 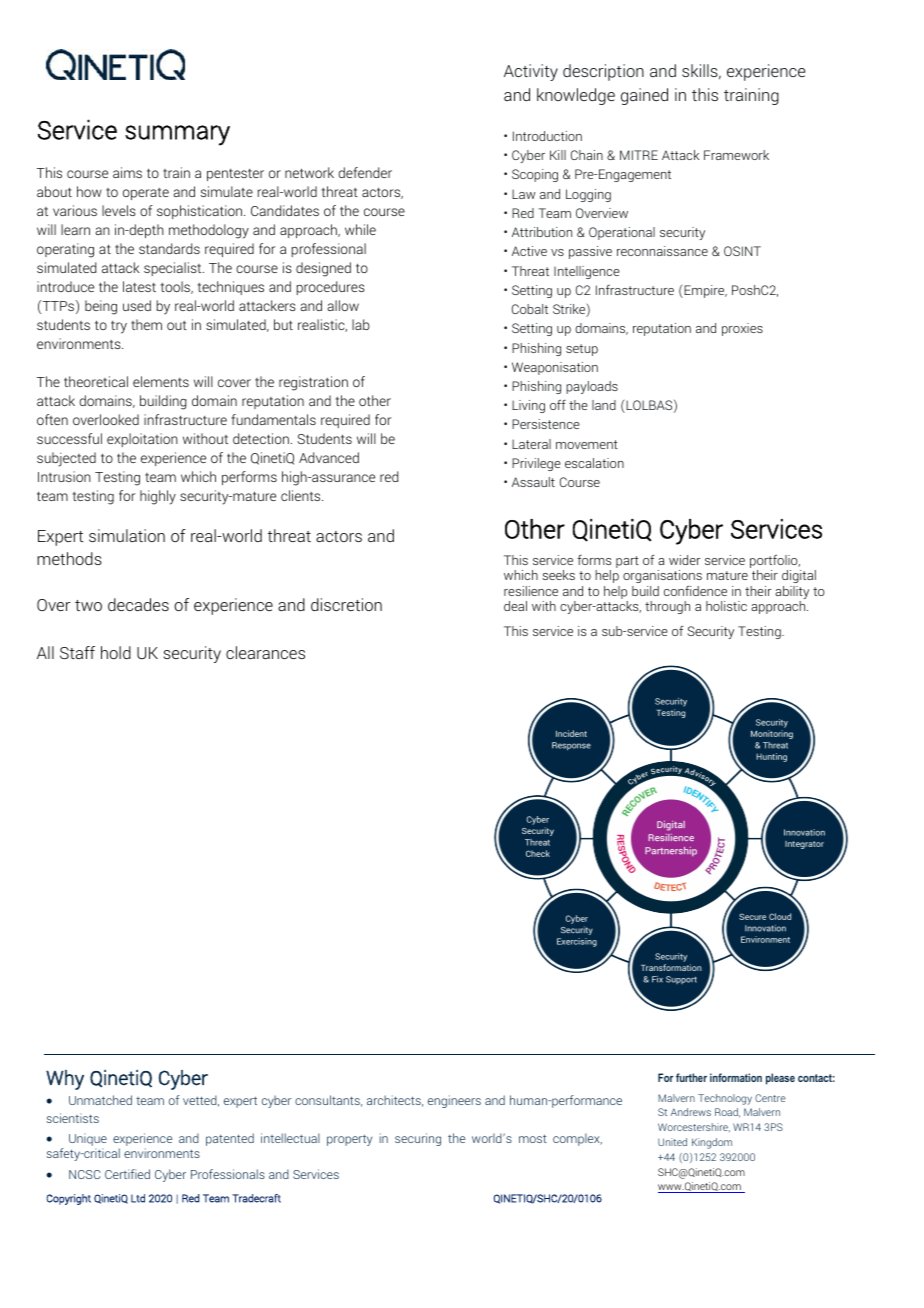 I want to click on holistic, so click(x=726, y=606).
